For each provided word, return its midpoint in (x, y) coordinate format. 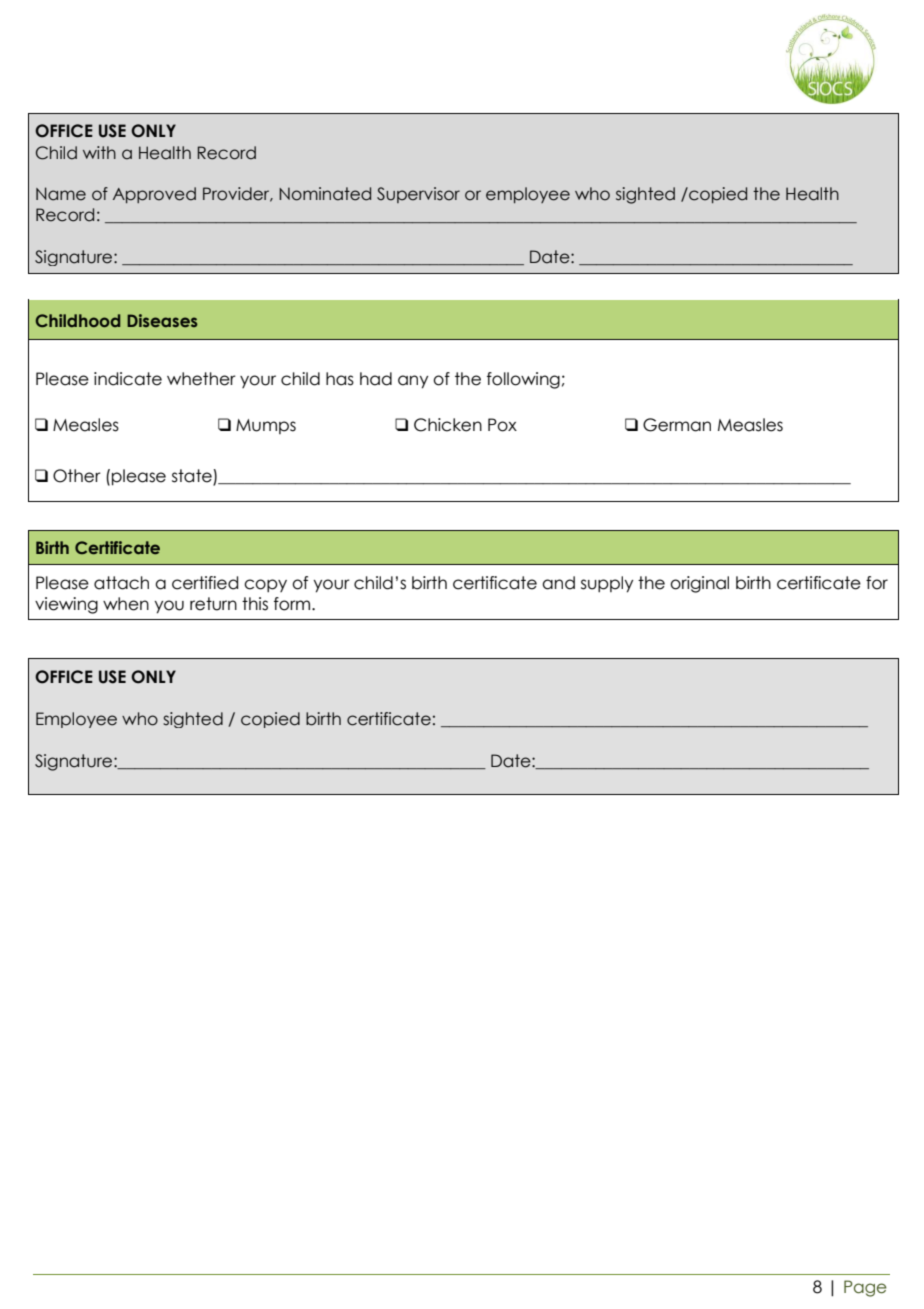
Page (865, 1288)
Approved (154, 195)
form (293, 604)
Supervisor (418, 195)
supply (607, 584)
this (255, 604)
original (699, 584)
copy (265, 585)
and (558, 583)
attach (121, 583)
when (126, 604)
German (677, 425)
